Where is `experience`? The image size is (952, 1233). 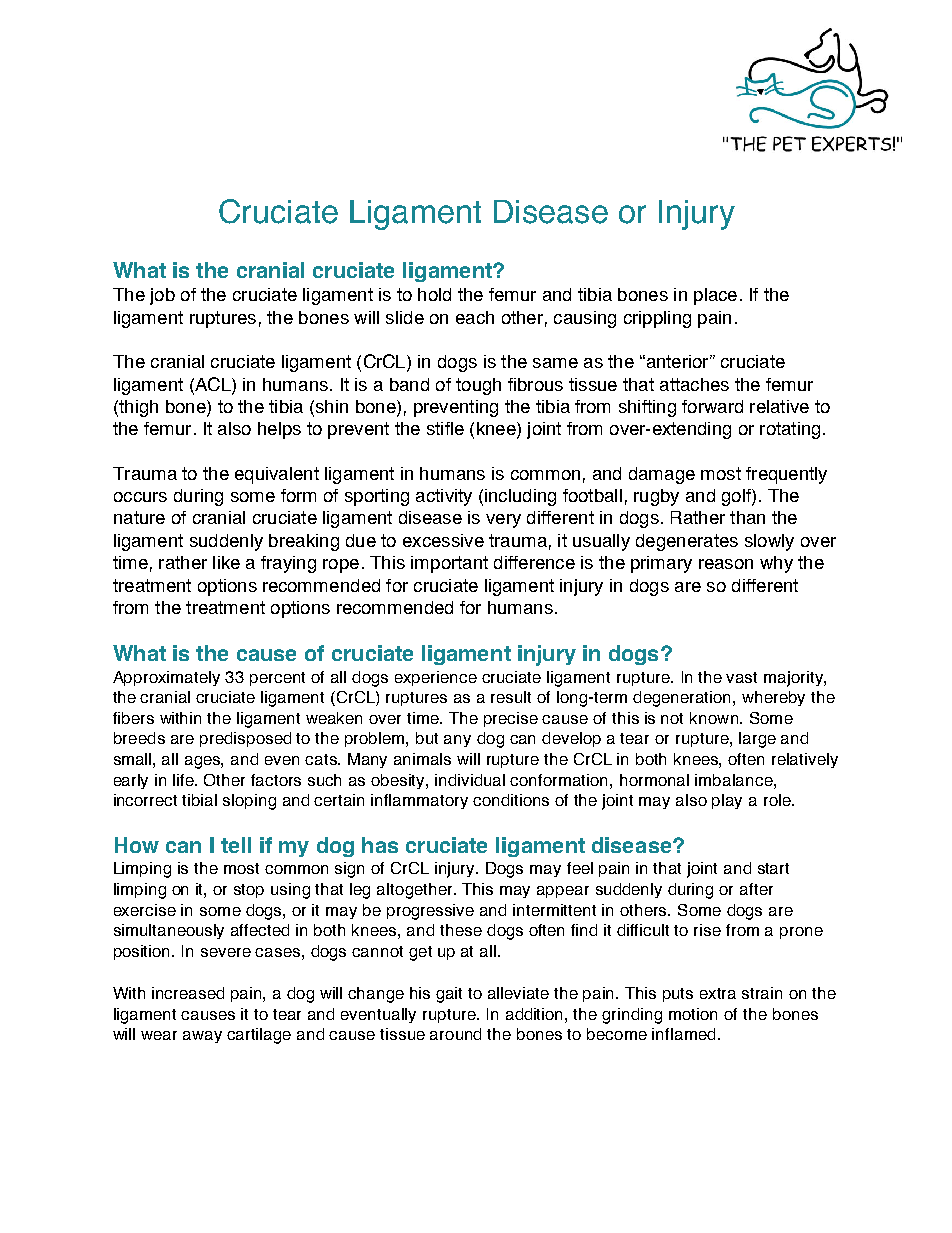
experience is located at coordinates (436, 678).
